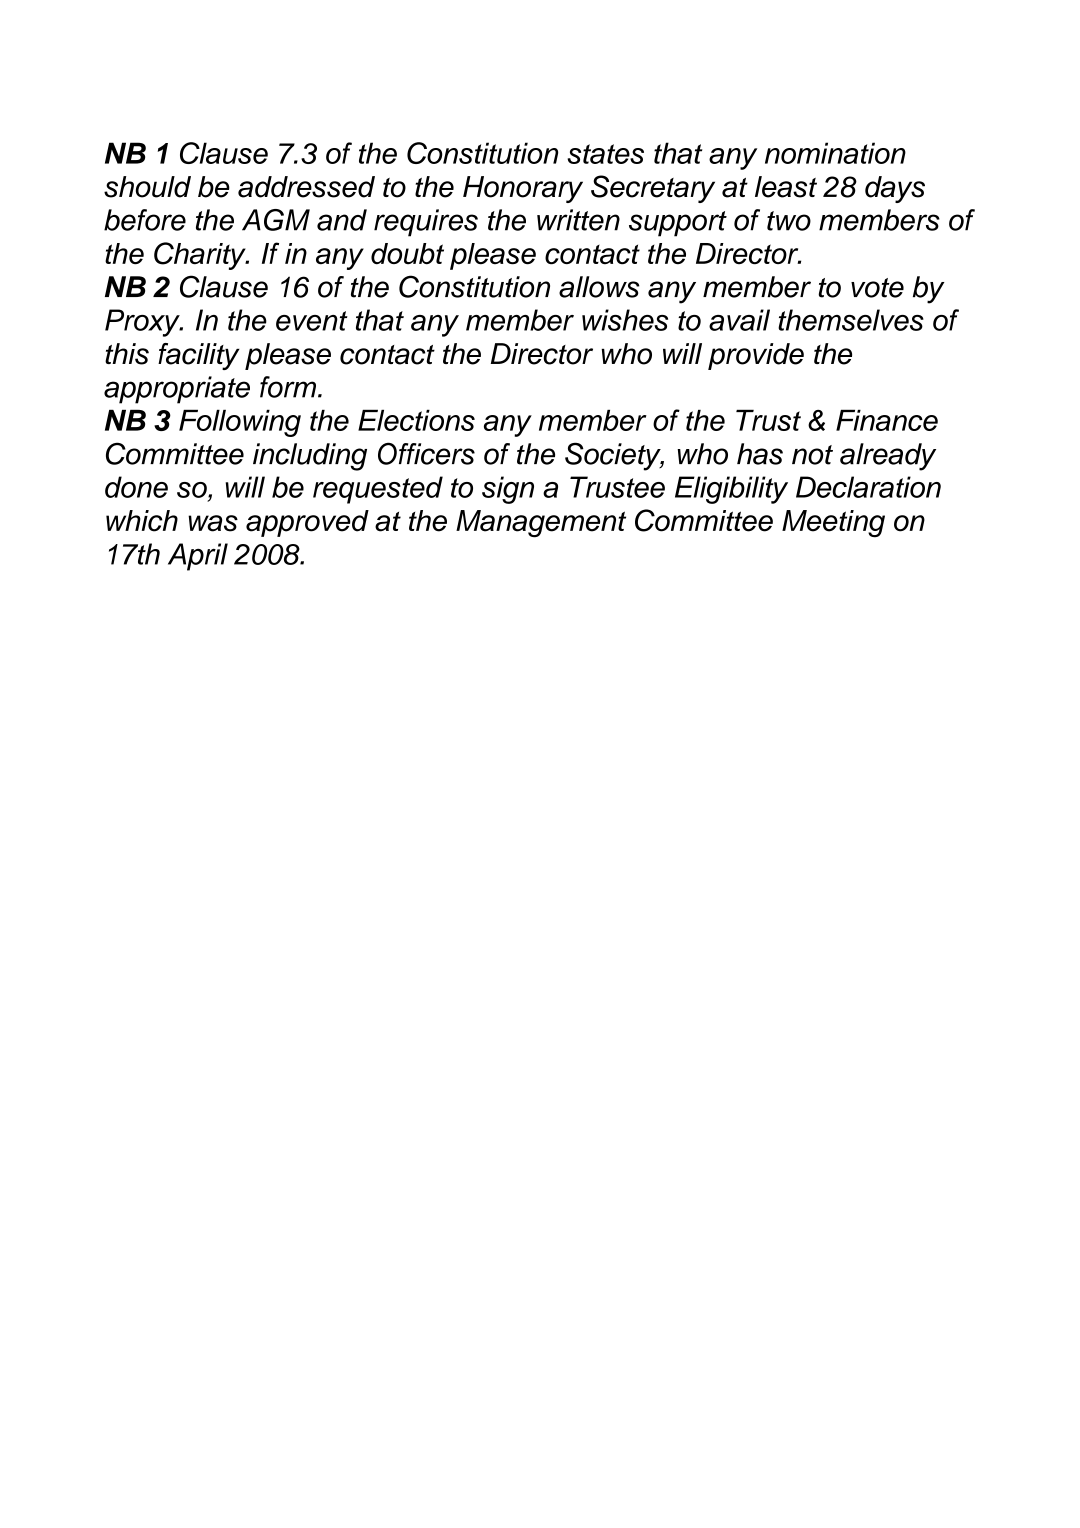 The image size is (1080, 1528). Describe the element at coordinates (199, 356) in the screenshot. I see `facility` at that location.
